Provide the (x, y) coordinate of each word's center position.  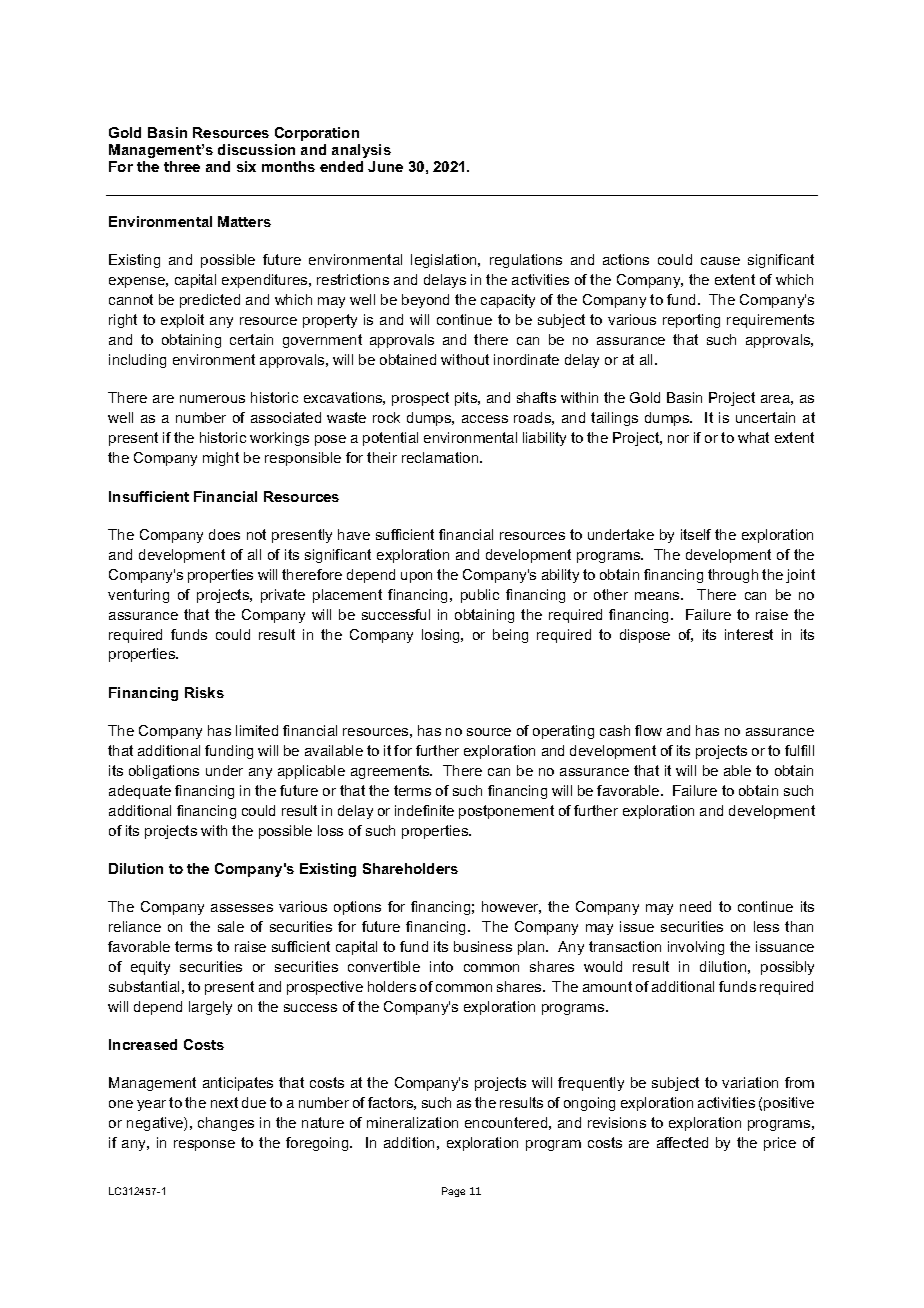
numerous (212, 399)
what (753, 437)
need (695, 906)
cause (720, 261)
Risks (204, 692)
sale (231, 926)
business (483, 946)
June (385, 166)
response (204, 1145)
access (485, 419)
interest (749, 634)
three (182, 166)
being (510, 636)
